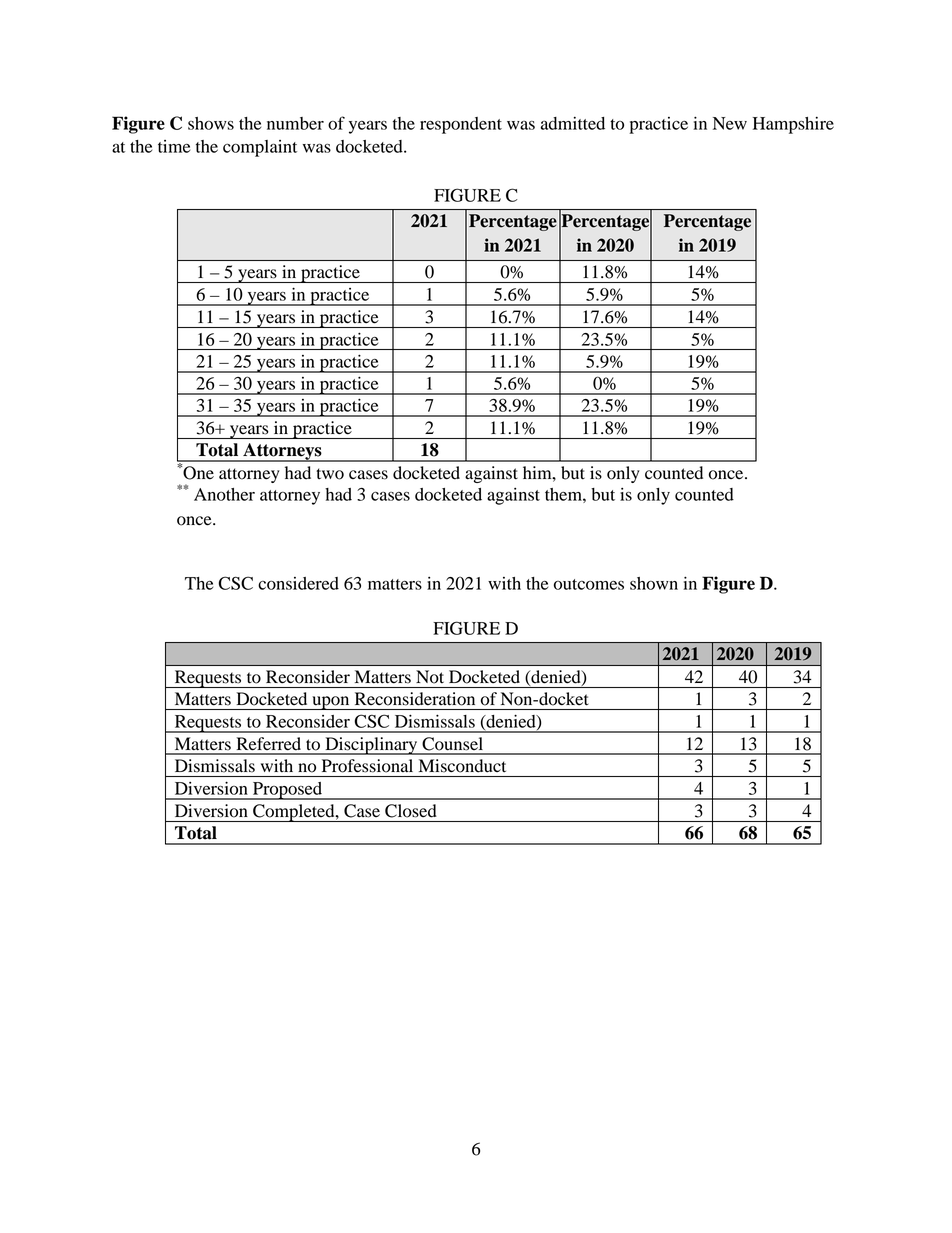 The width and height of the page is (952, 1233). I want to click on New, so click(730, 123).
